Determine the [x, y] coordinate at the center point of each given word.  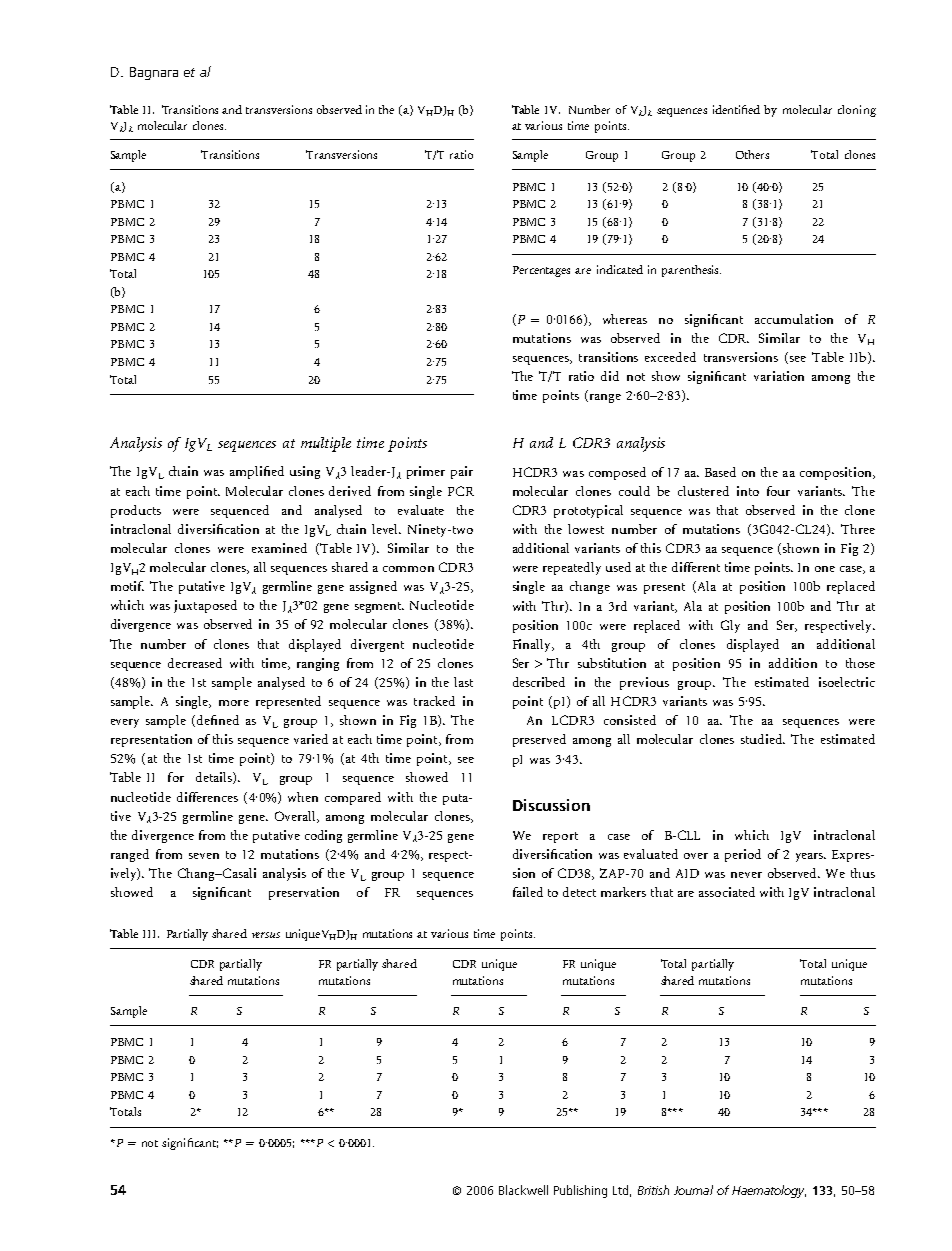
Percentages [541, 271]
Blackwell [523, 1190]
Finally [533, 645]
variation [779, 376]
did [610, 376]
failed [528, 892]
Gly [730, 626]
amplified [257, 472]
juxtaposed [205, 606]
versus [266, 935]
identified [736, 109]
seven [204, 856]
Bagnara [154, 73]
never [746, 875]
